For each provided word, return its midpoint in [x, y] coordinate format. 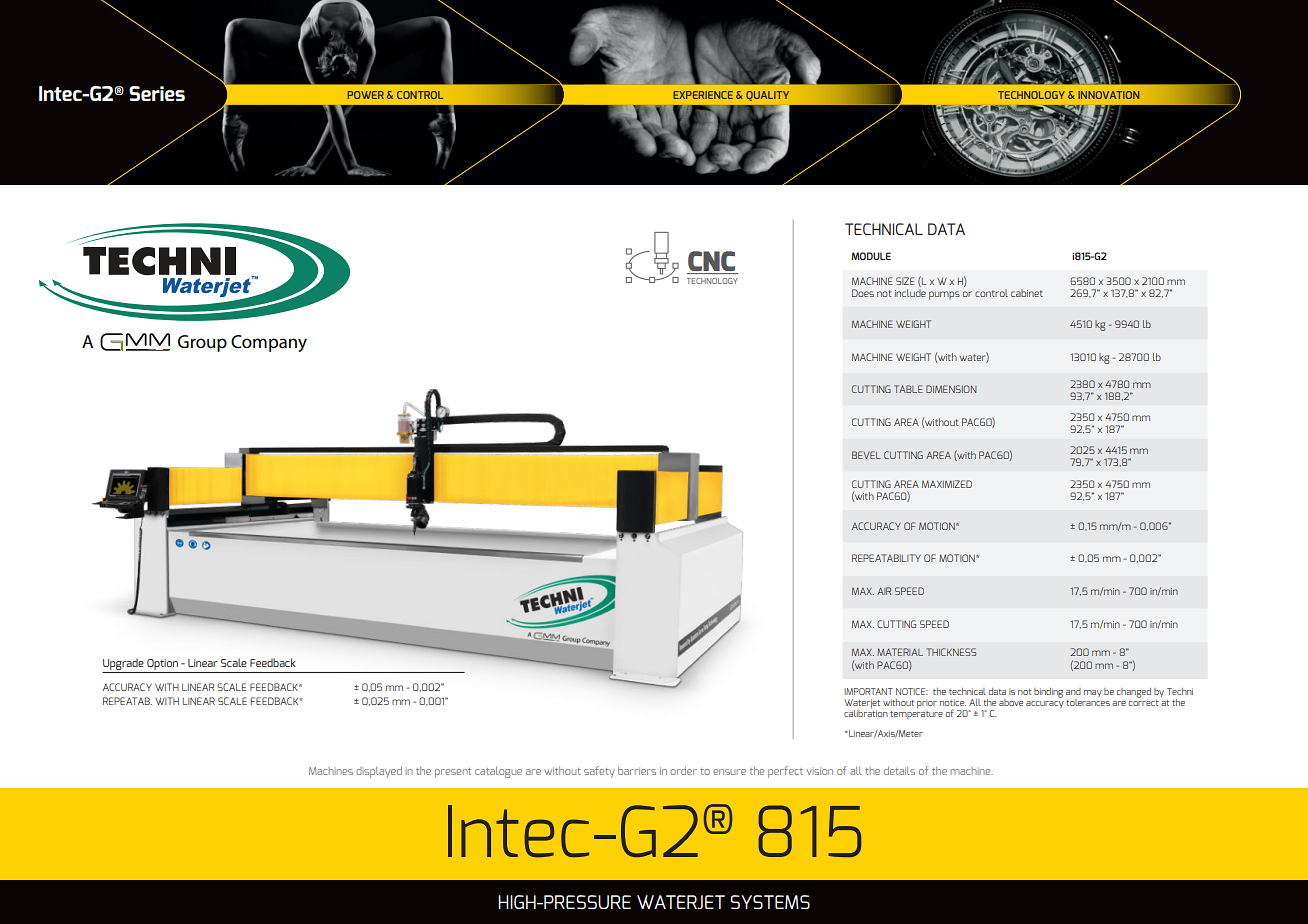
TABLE [908, 389]
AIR [884, 591]
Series [157, 93]
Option [162, 664]
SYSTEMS [770, 902]
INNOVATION [1109, 95]
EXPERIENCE [703, 95]
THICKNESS [951, 652]
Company [269, 343]
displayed [379, 772]
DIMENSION [951, 389]
